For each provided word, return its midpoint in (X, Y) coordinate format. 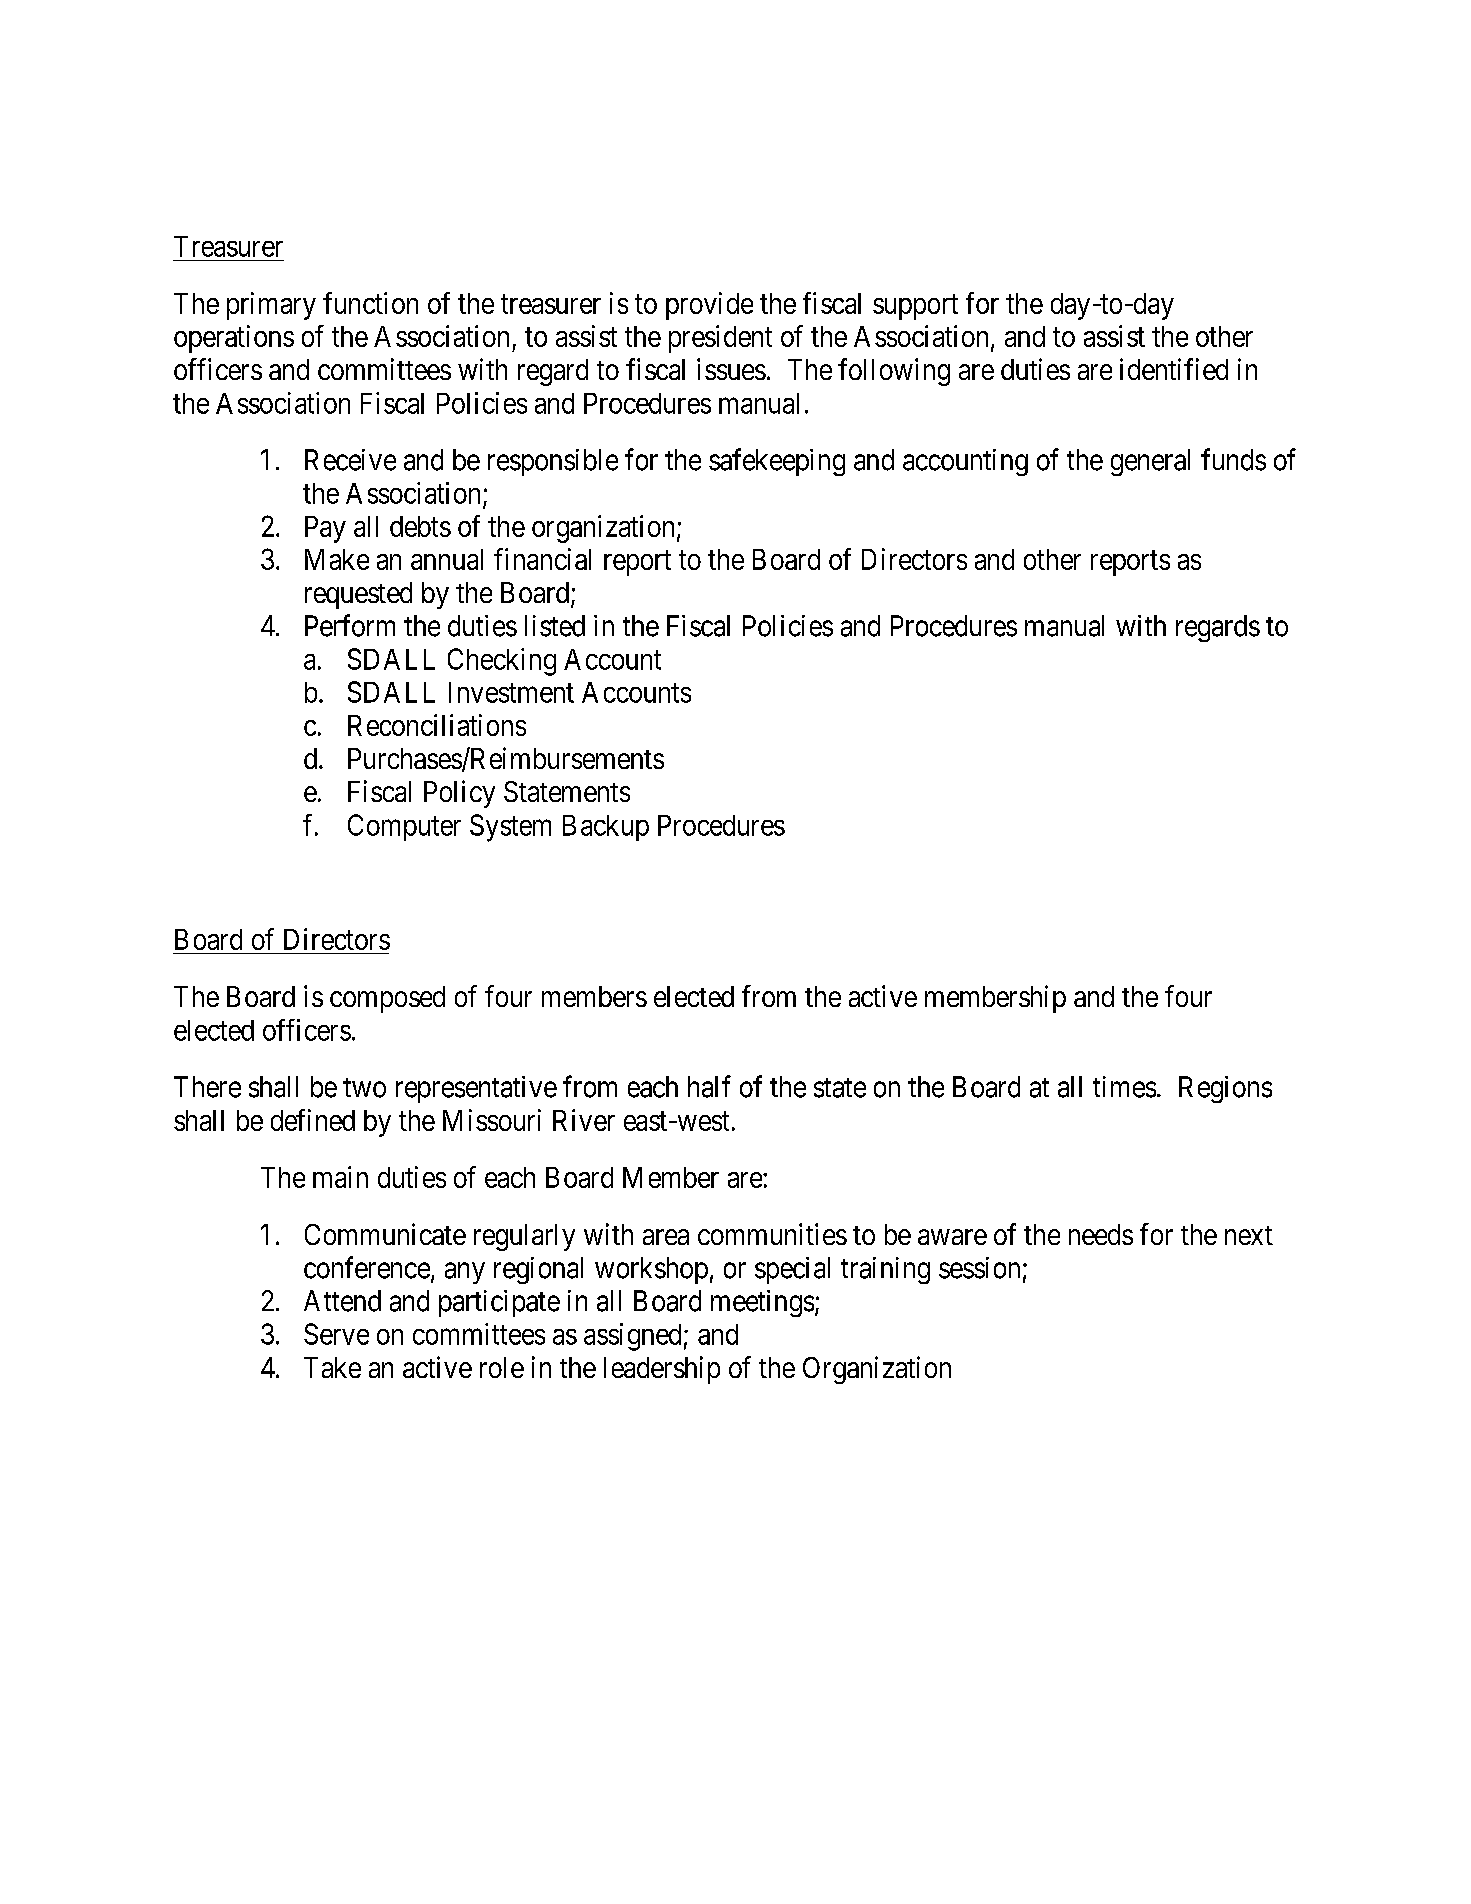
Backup (606, 828)
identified (1174, 369)
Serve (336, 1334)
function (370, 303)
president (720, 339)
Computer (404, 827)
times (1124, 1087)
